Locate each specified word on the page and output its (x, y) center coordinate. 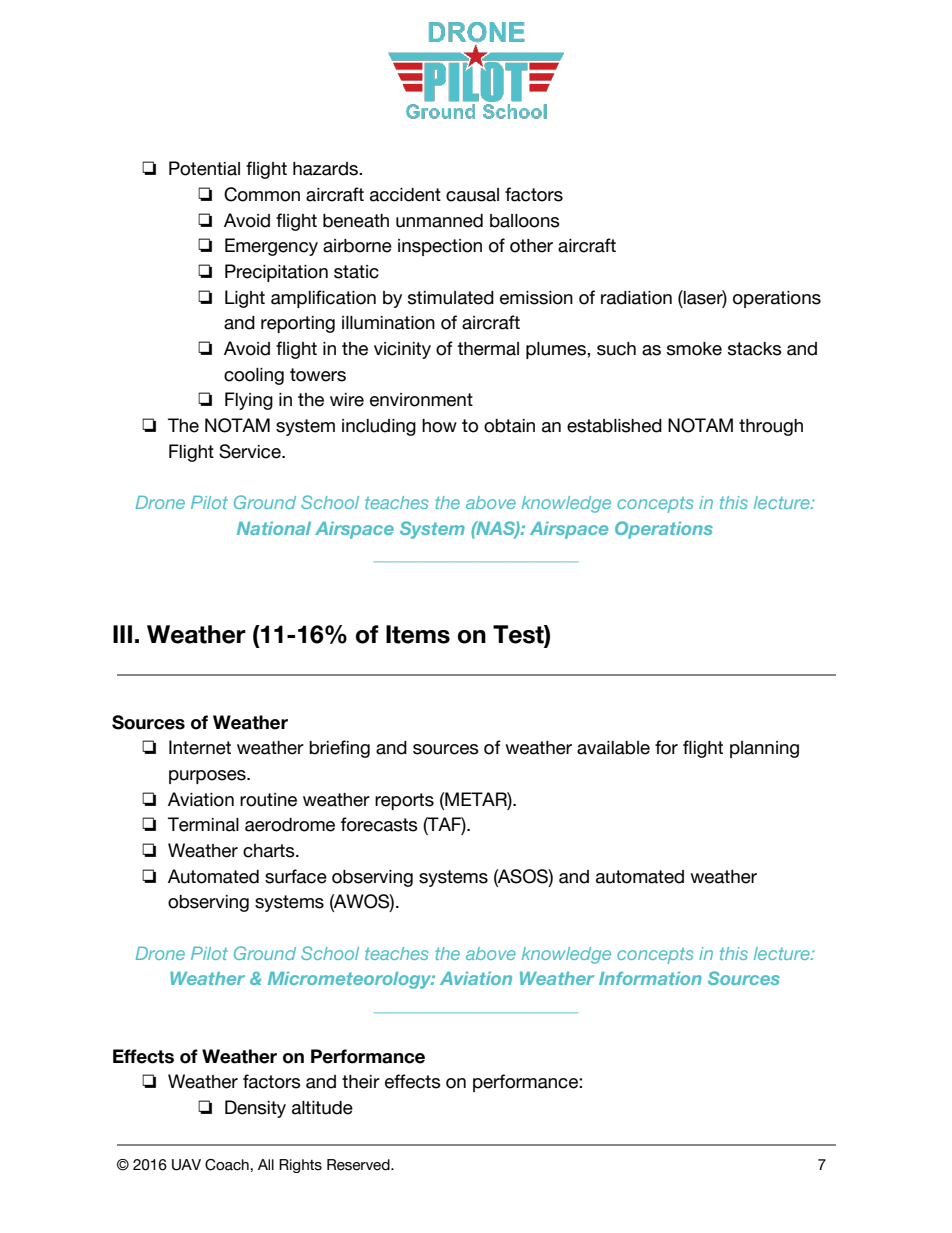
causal (472, 195)
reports (404, 801)
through (771, 427)
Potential (204, 168)
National (274, 528)
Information (650, 978)
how (439, 426)
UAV (186, 1165)
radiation (636, 298)
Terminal (203, 824)
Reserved (359, 1165)
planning (764, 749)
